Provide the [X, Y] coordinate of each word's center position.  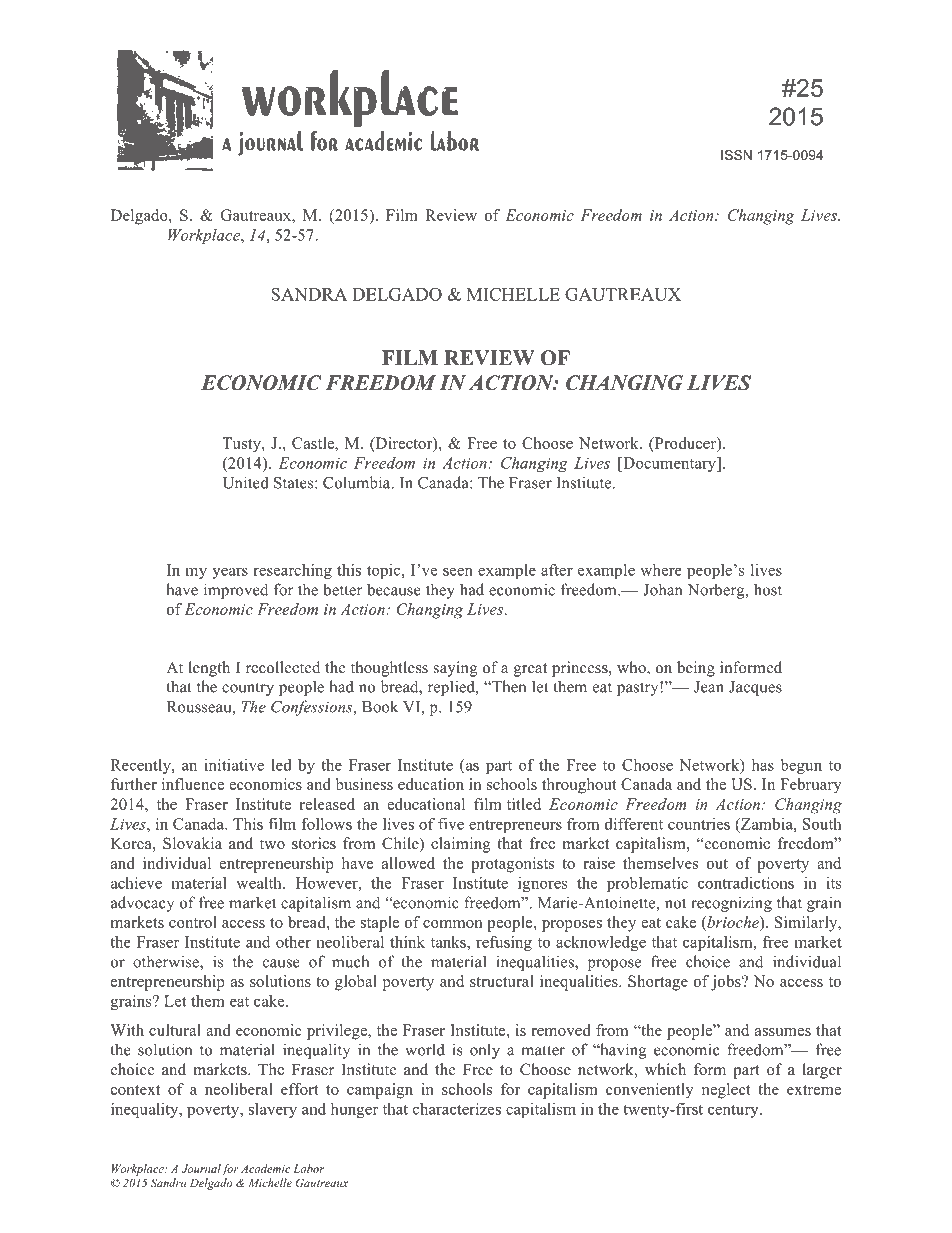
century [734, 1111]
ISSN [736, 155]
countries [699, 824]
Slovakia [192, 843]
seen [458, 571]
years [230, 573]
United [245, 482]
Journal [201, 1169]
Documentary [669, 464]
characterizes [457, 1109]
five [451, 824]
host [768, 589]
